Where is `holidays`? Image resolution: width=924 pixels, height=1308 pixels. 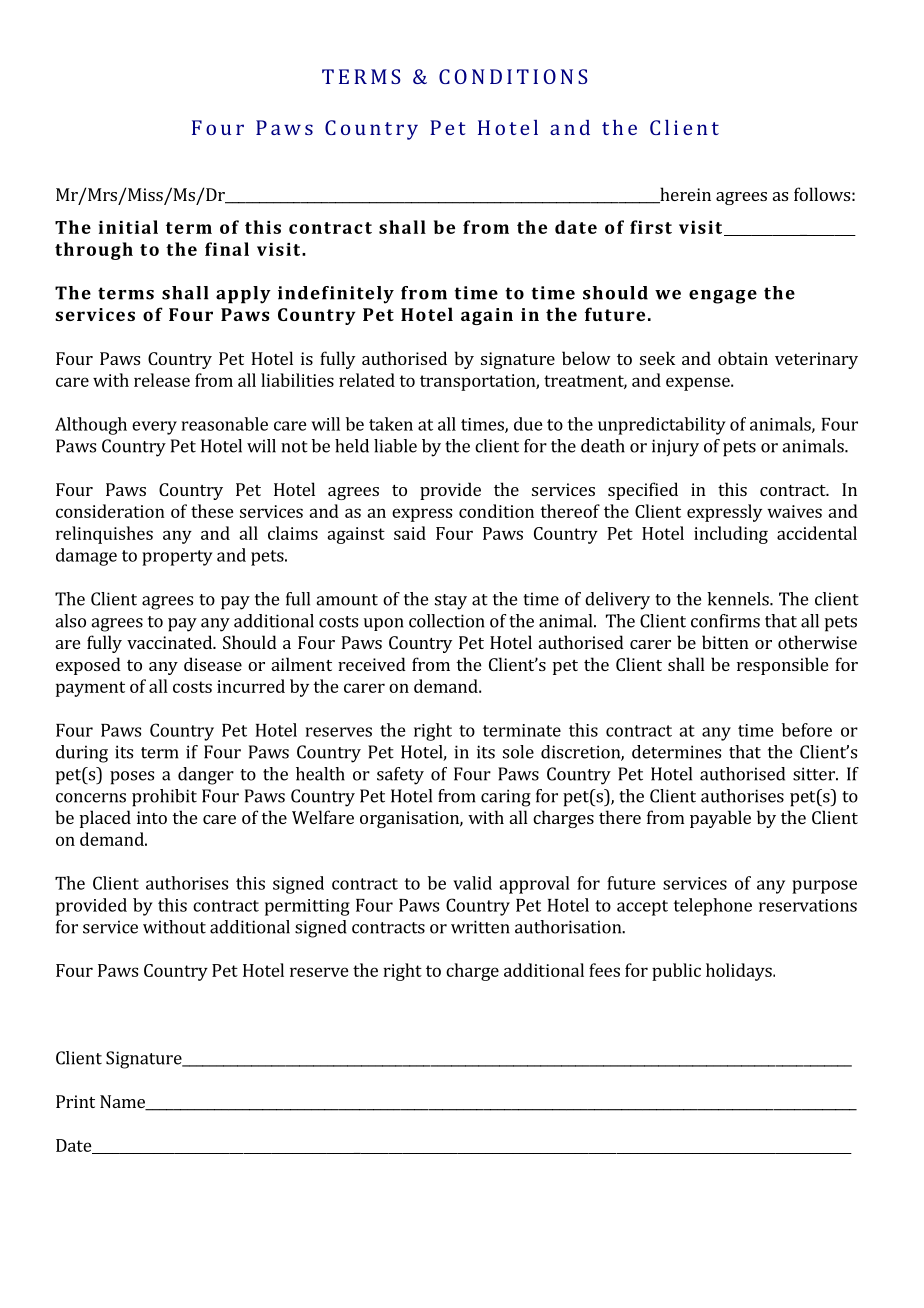 holidays is located at coordinates (740, 972).
